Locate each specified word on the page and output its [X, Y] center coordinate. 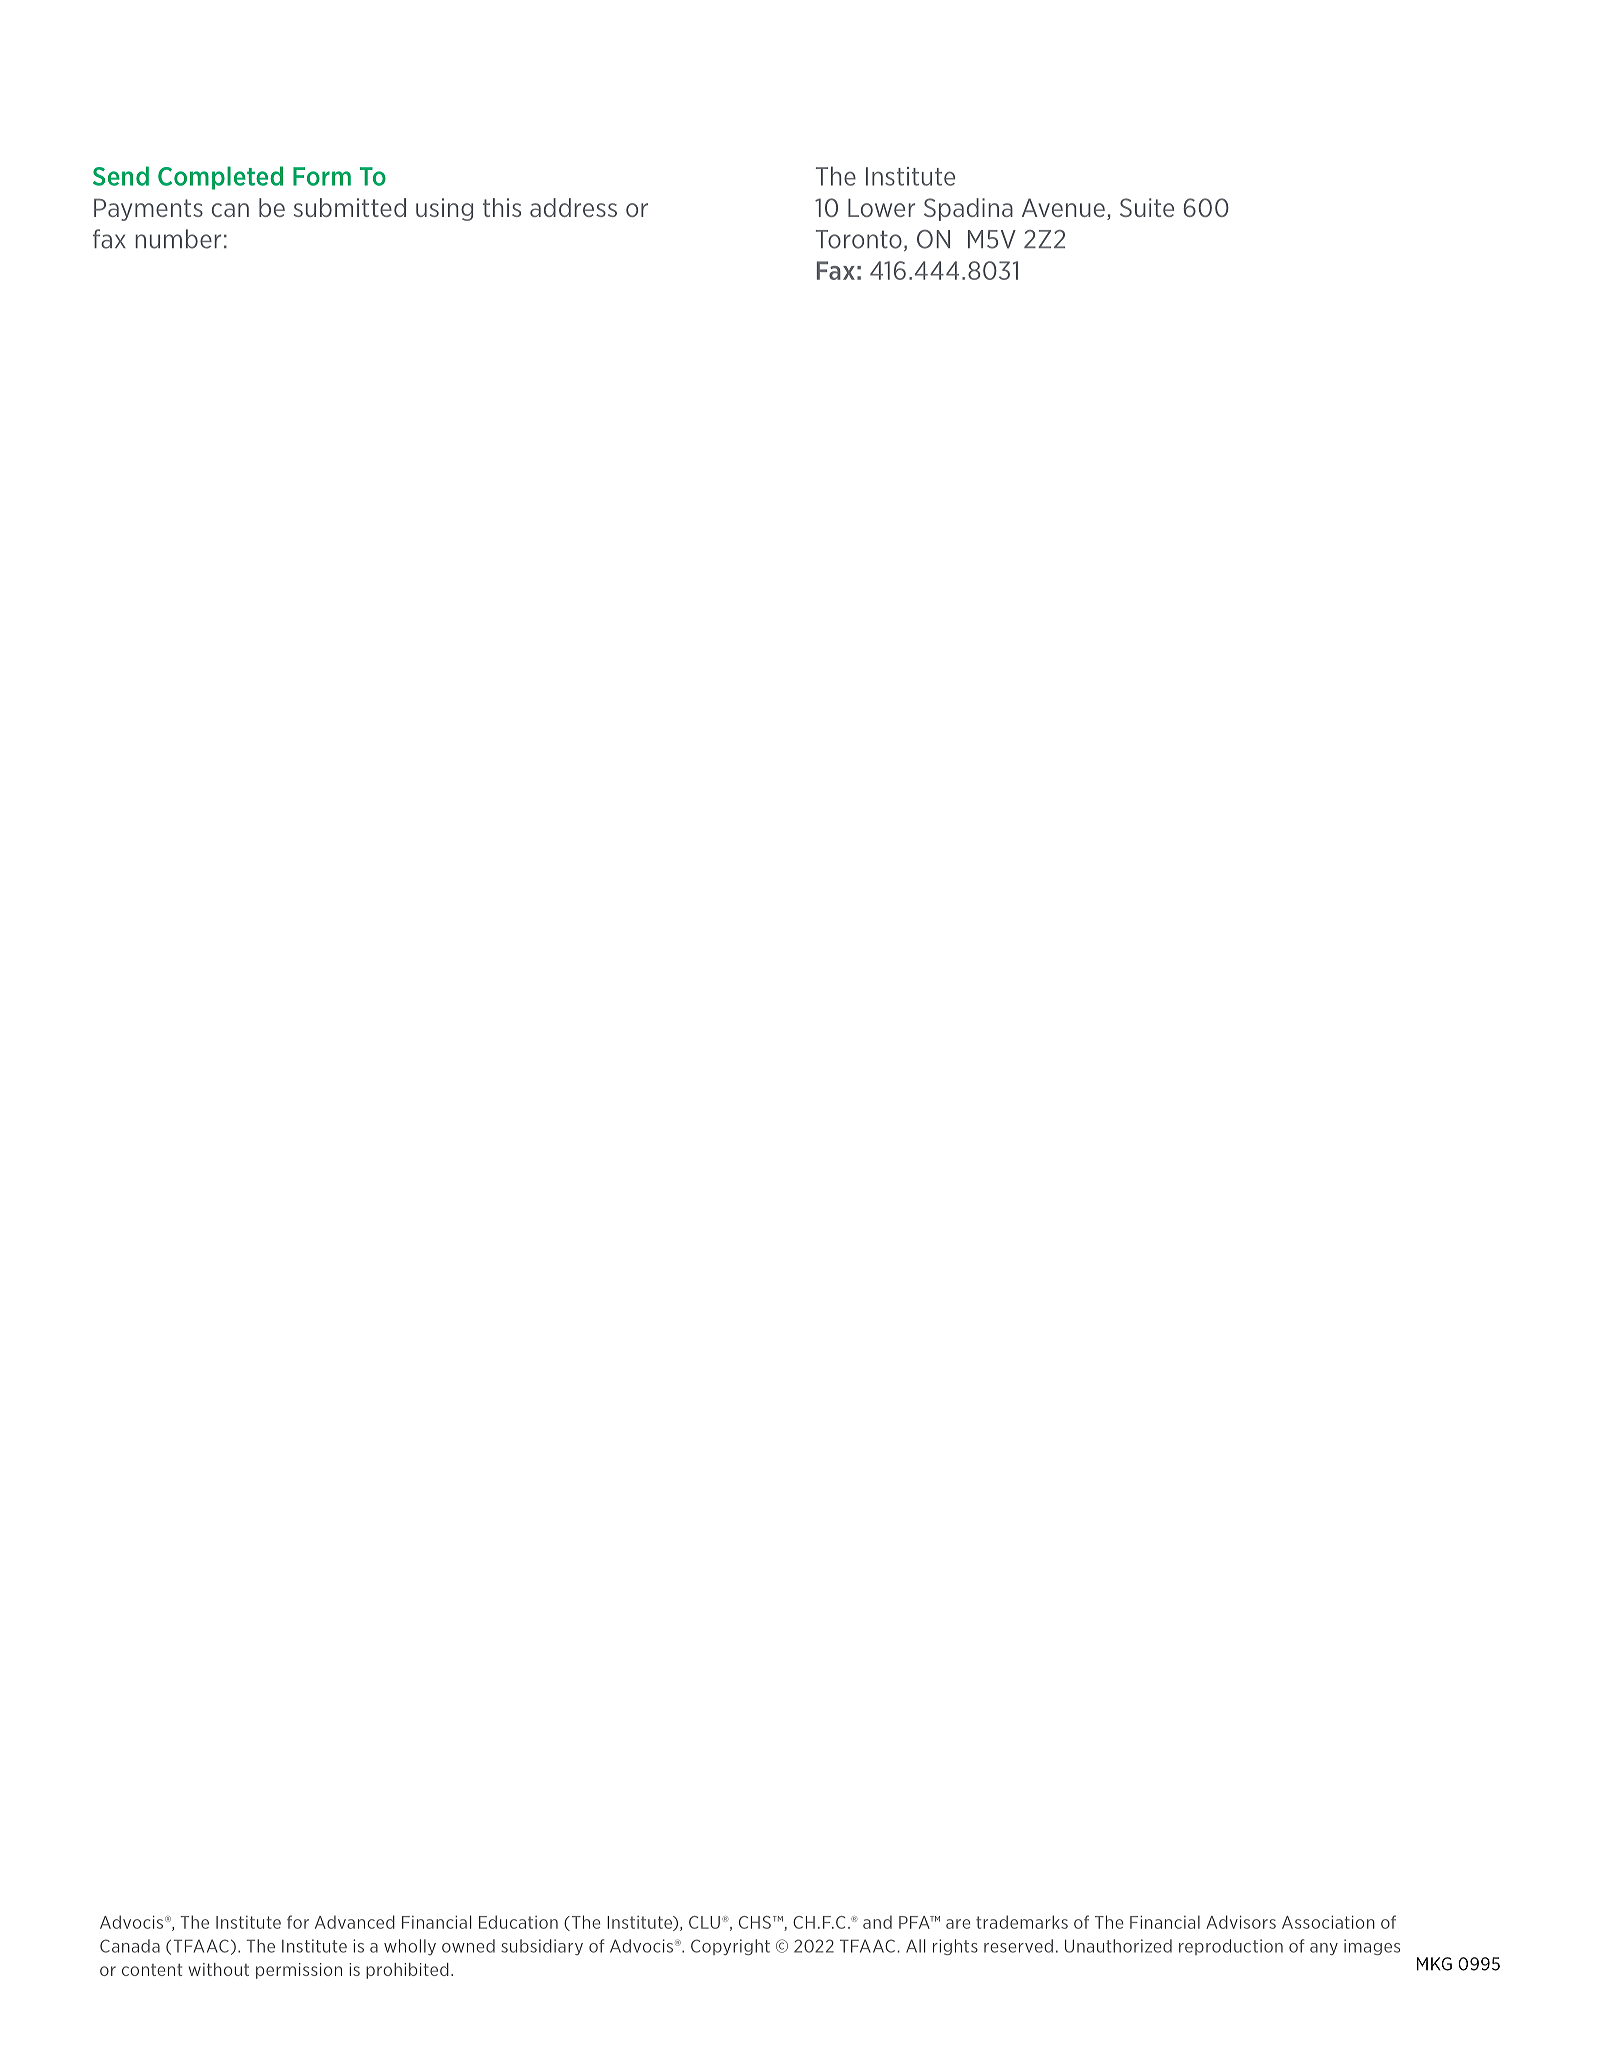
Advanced [355, 1922]
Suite [1147, 207]
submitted [350, 207]
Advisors [1241, 1922]
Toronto [859, 239]
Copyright [730, 1947]
